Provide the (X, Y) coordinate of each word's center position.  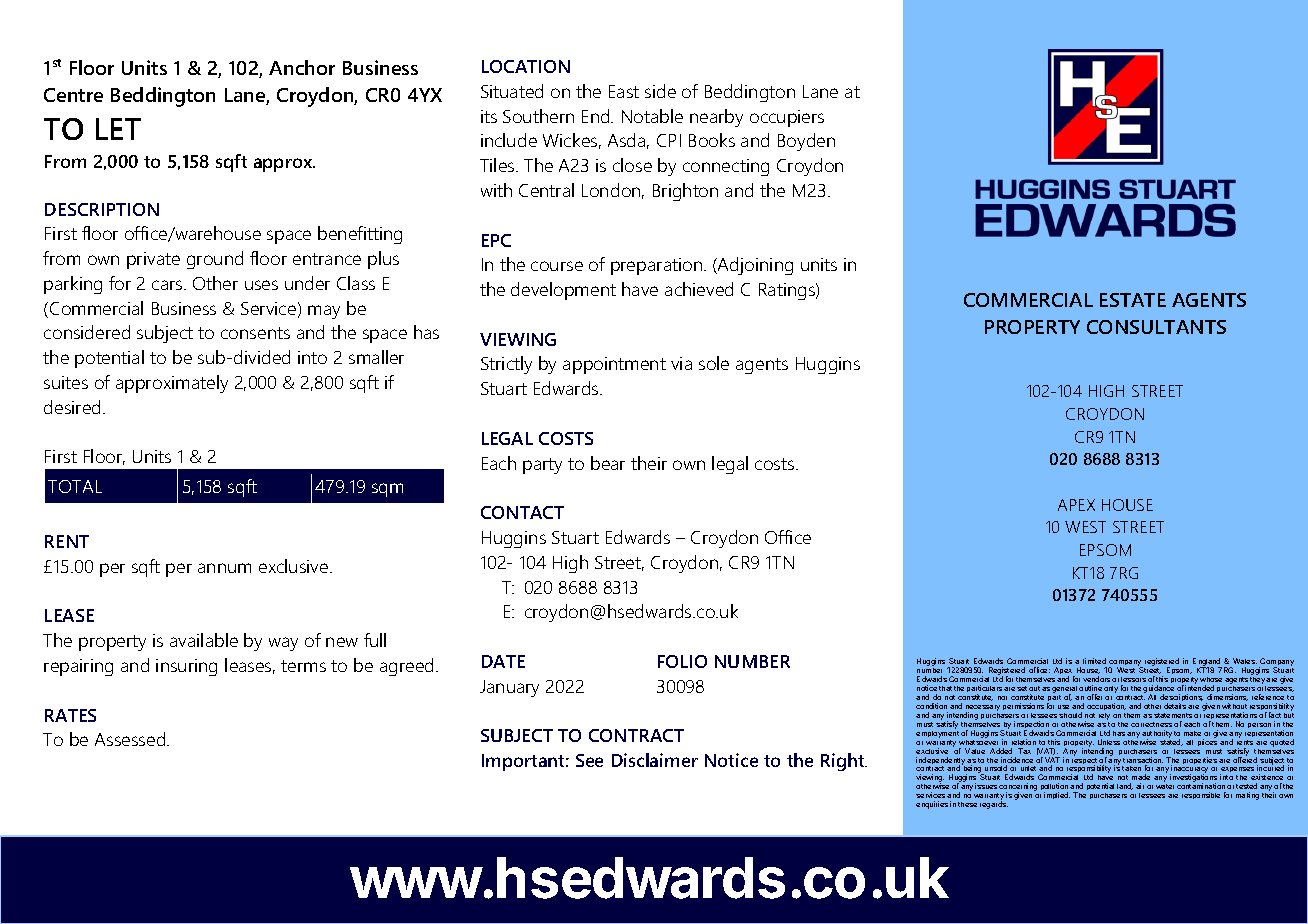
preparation (658, 266)
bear (608, 463)
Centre (73, 95)
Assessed (131, 739)
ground (215, 260)
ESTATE (1133, 300)
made (1141, 777)
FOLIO (682, 661)
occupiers (787, 118)
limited (1094, 661)
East (624, 91)
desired (72, 407)
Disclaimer (655, 760)
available (204, 640)
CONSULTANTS (1156, 327)
